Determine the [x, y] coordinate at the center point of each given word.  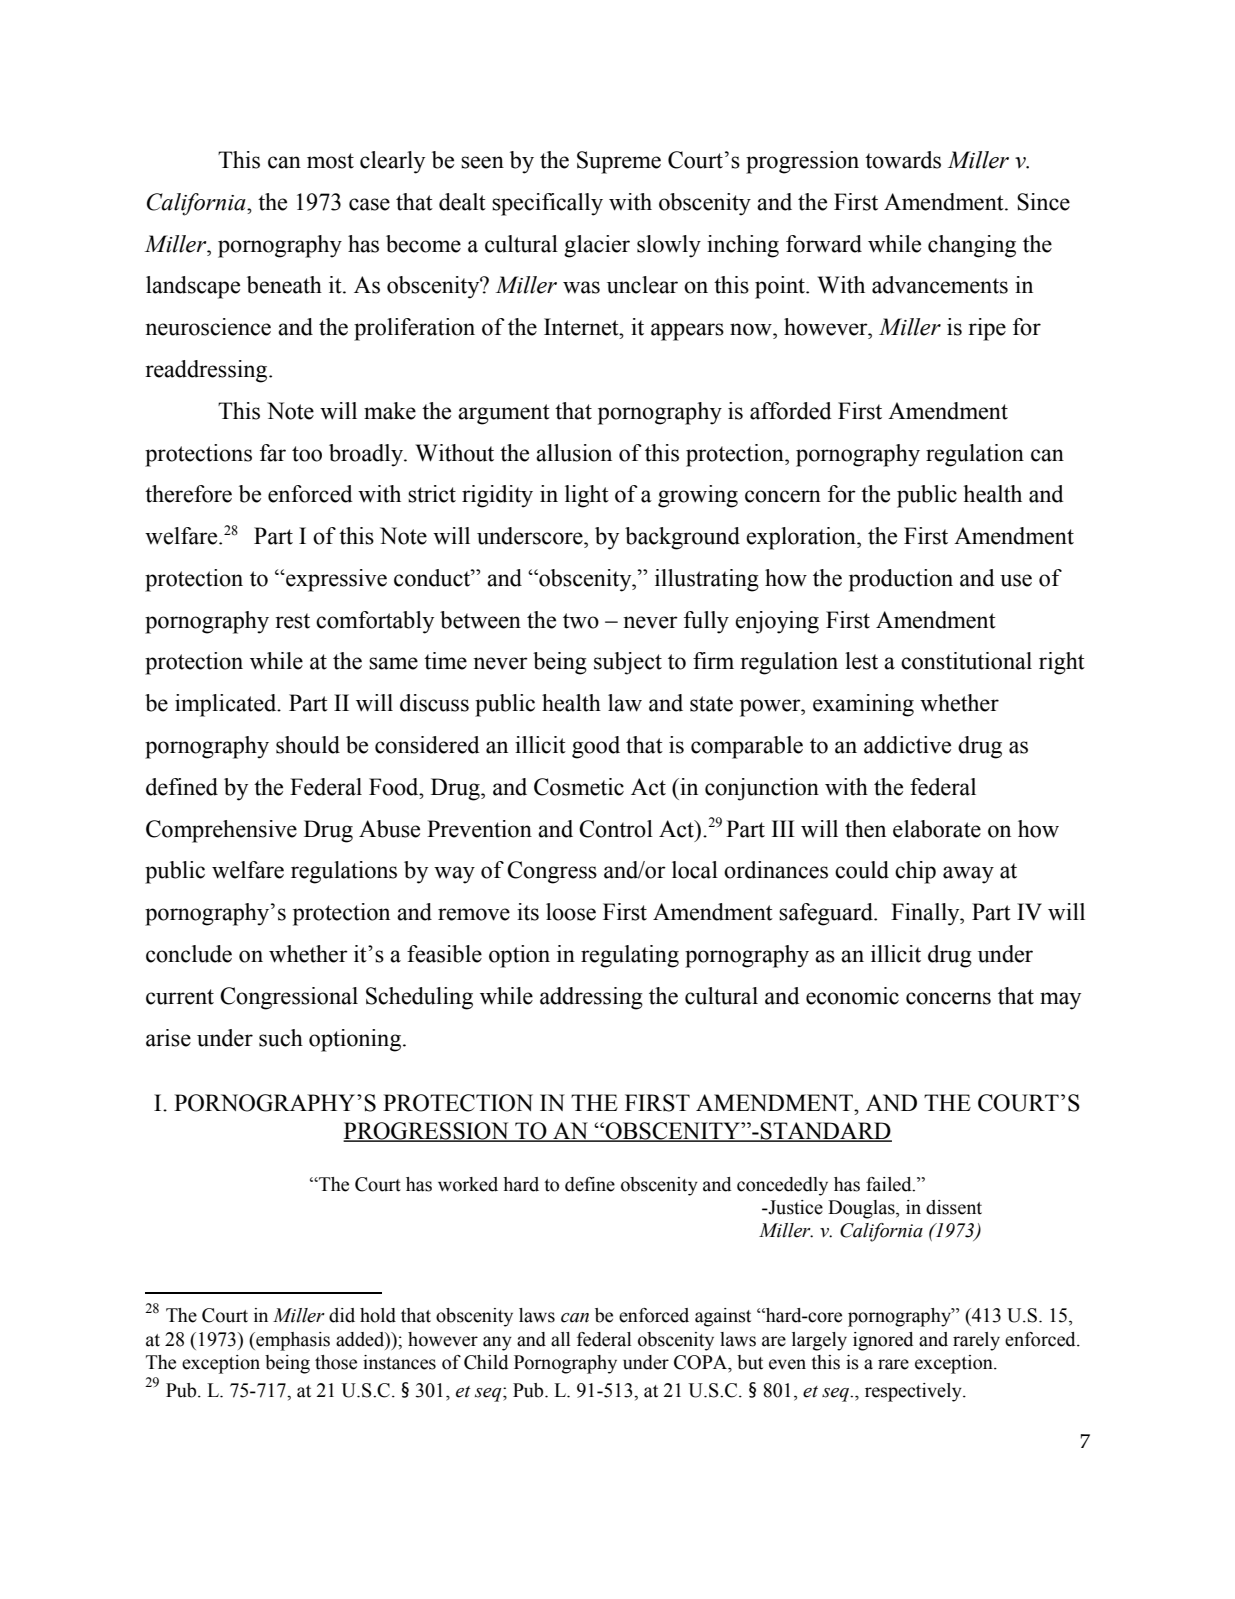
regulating [630, 956]
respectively [914, 1392]
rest [293, 621]
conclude [189, 954]
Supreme [619, 162]
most [330, 161]
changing [972, 246]
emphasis [292, 1341]
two [581, 621]
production [901, 580]
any [497, 1343]
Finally [926, 914]
